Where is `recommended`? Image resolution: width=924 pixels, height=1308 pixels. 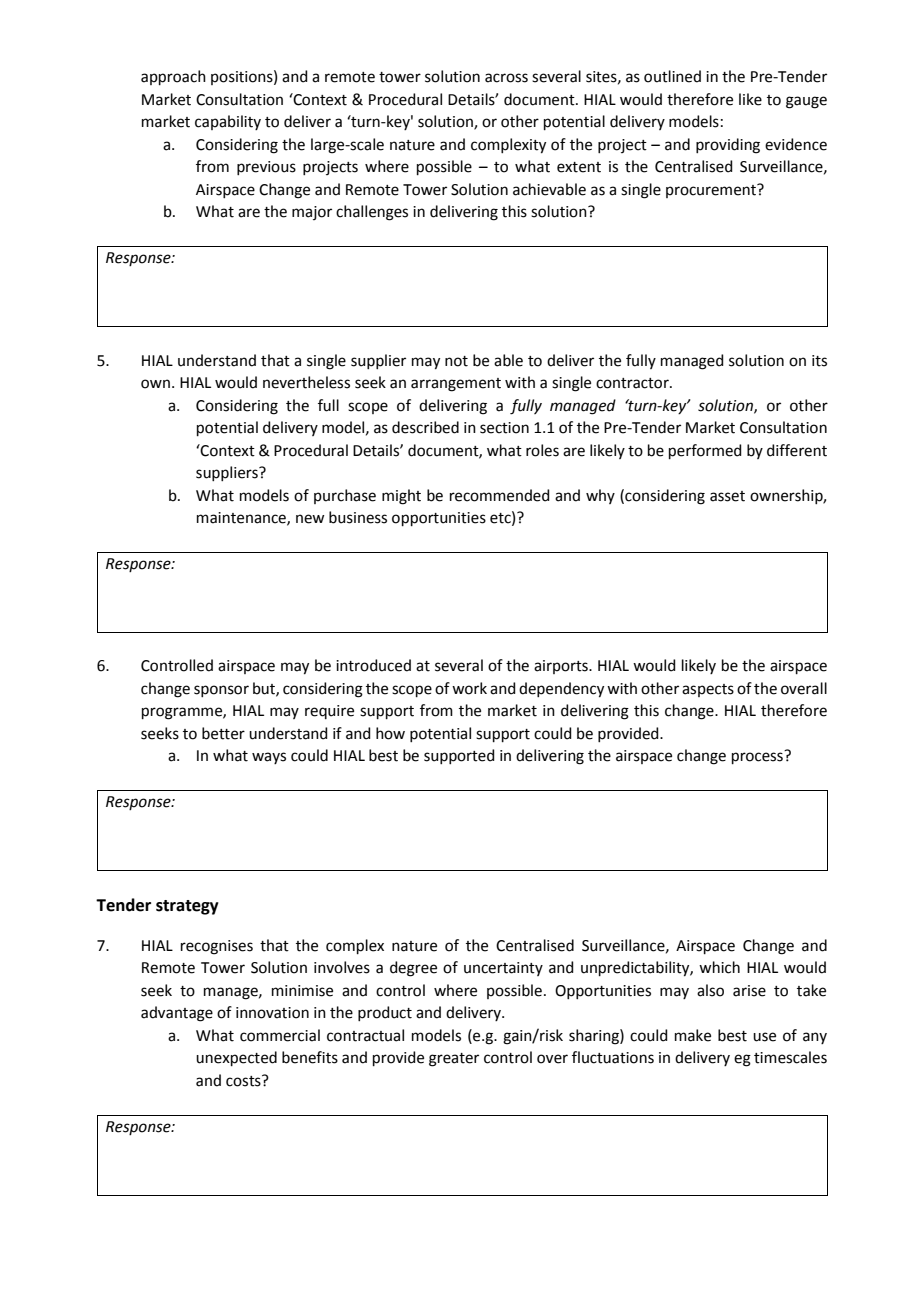 recommended is located at coordinates (500, 495).
